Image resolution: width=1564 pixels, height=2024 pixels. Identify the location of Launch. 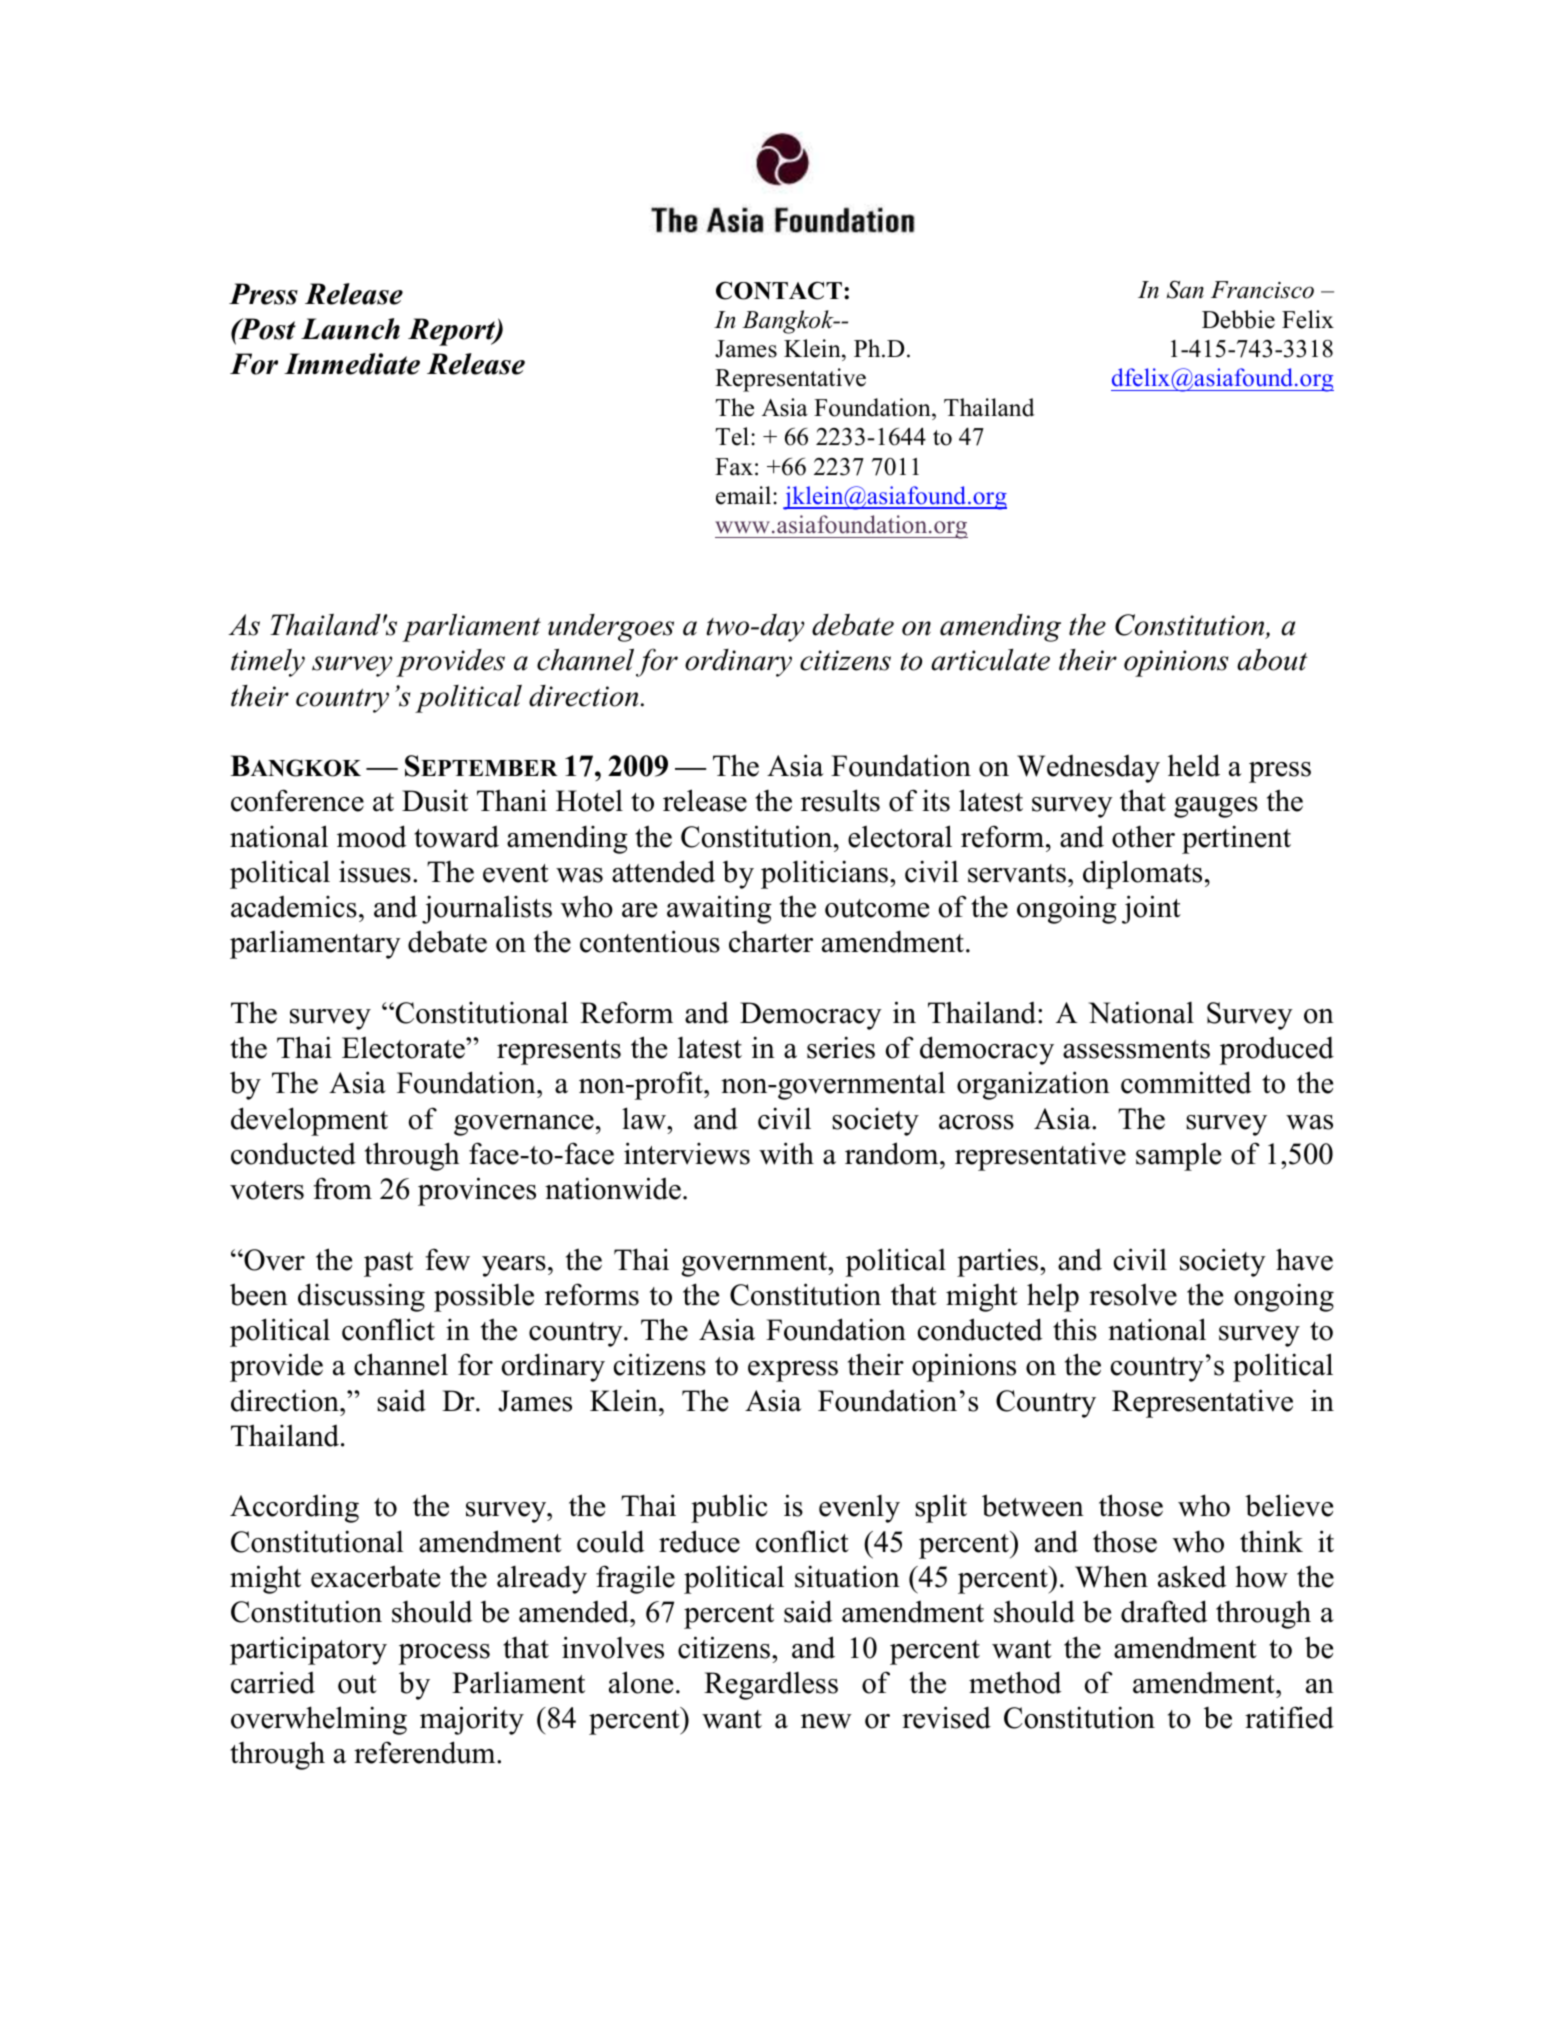
(350, 329).
